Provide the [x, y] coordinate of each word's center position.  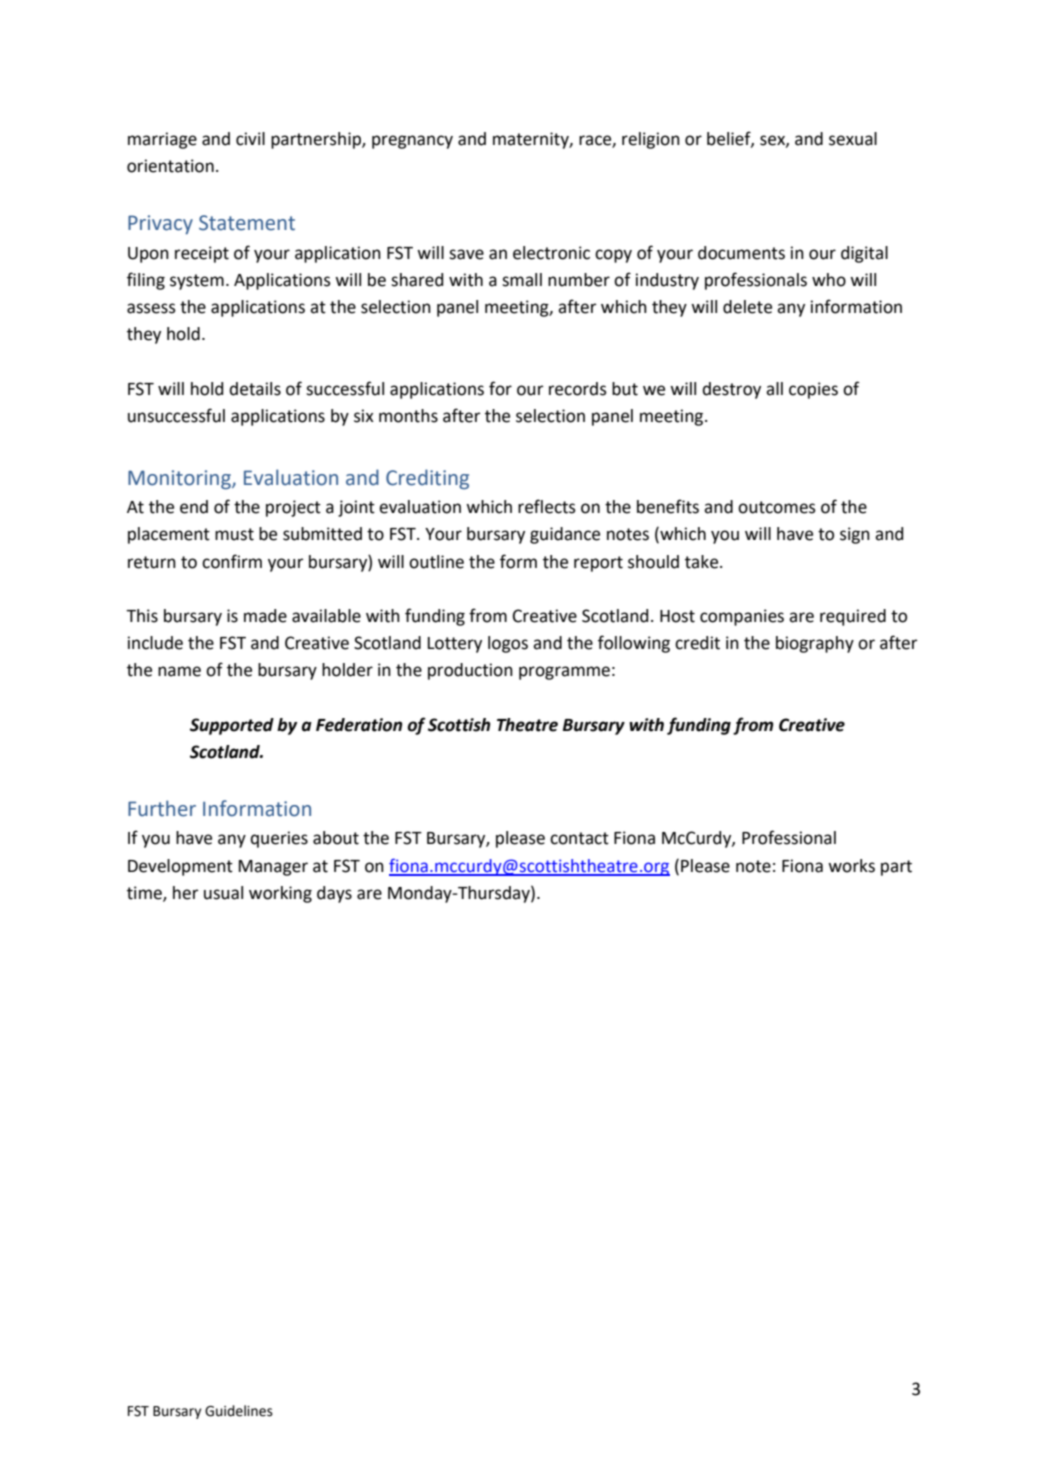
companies [742, 617]
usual [223, 893]
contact [579, 838]
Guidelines [239, 1411]
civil [250, 139]
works [851, 866]
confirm [232, 561]
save [466, 254]
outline [436, 562]
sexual [853, 139]
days [334, 894]
